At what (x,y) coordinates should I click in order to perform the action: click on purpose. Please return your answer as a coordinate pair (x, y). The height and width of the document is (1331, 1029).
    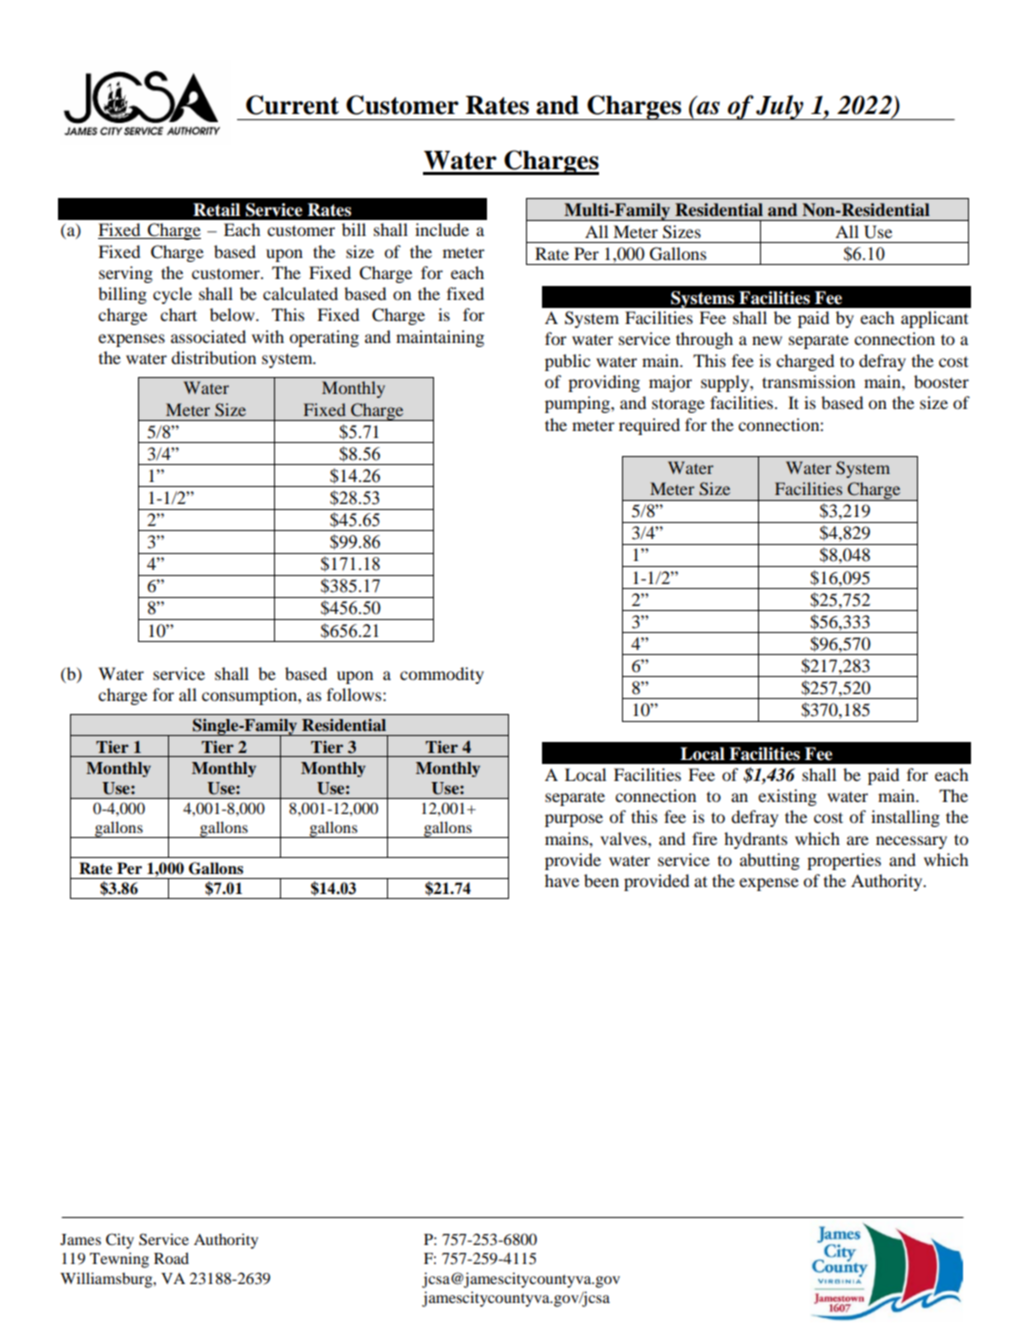
    Looking at the image, I should click on (574, 820).
